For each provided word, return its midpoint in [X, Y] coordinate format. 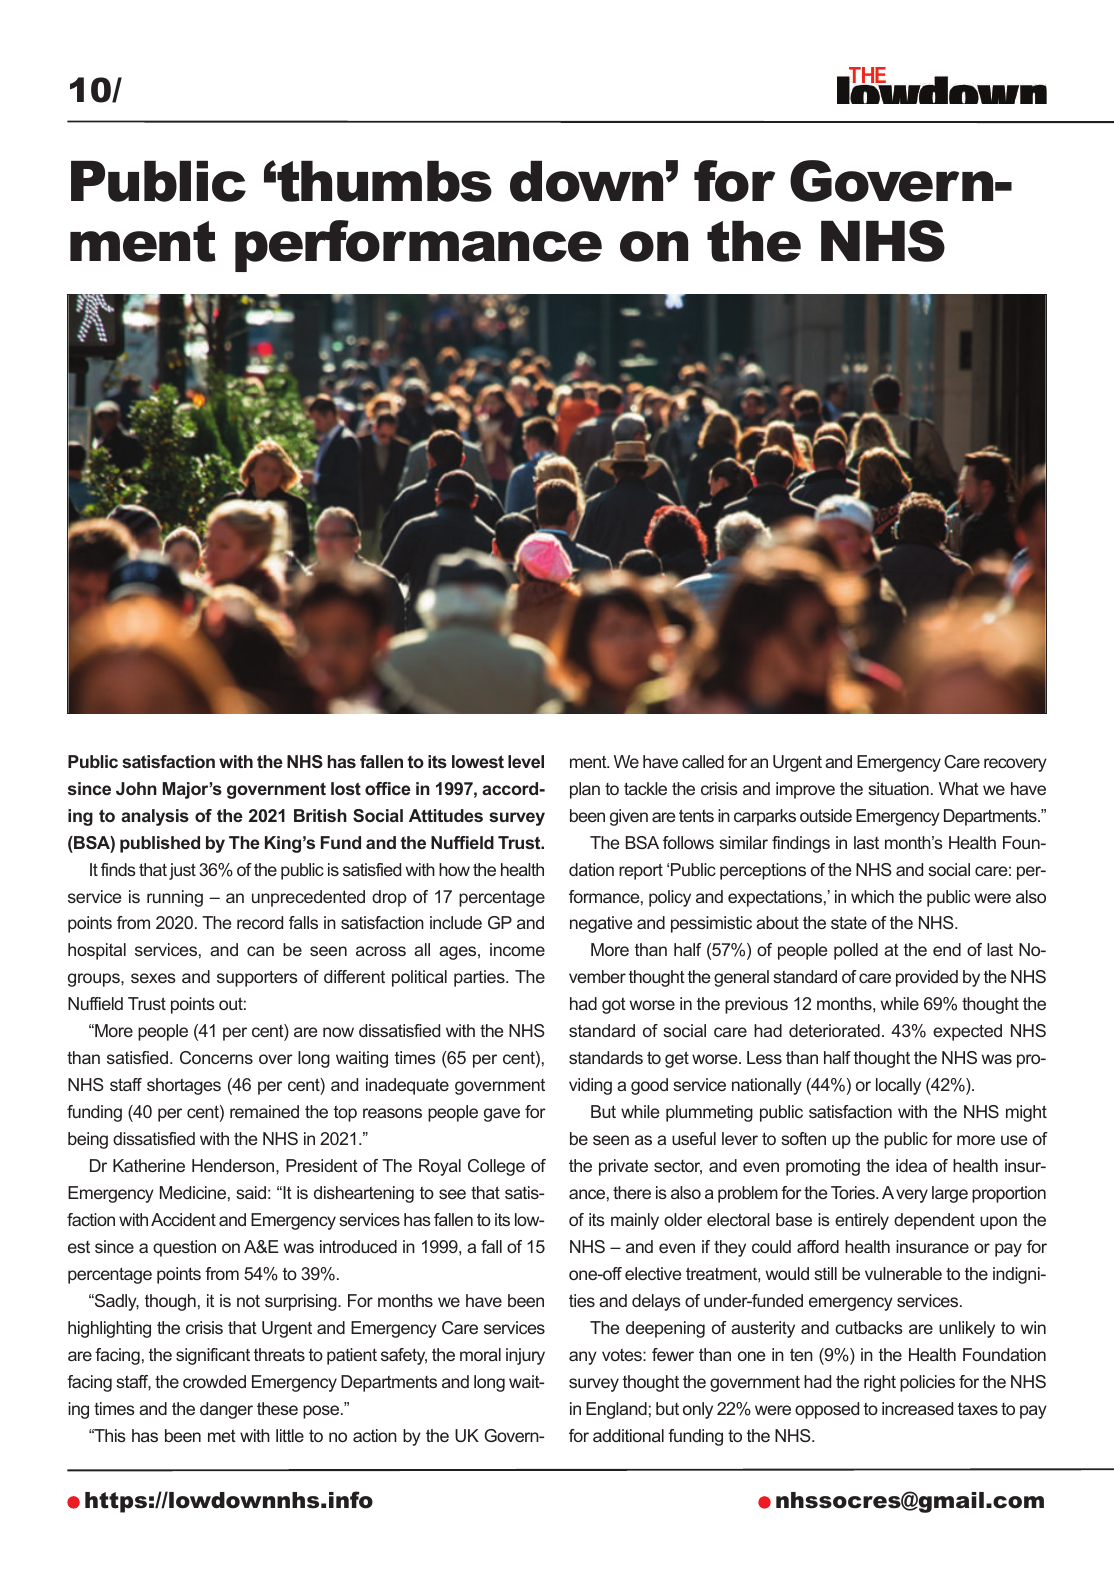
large [950, 1194]
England [616, 1410]
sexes [153, 978]
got [614, 1005]
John [136, 788]
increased [917, 1408]
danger [226, 1410]
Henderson [234, 1165]
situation [898, 788]
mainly [635, 1221]
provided [927, 978]
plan [585, 790]
